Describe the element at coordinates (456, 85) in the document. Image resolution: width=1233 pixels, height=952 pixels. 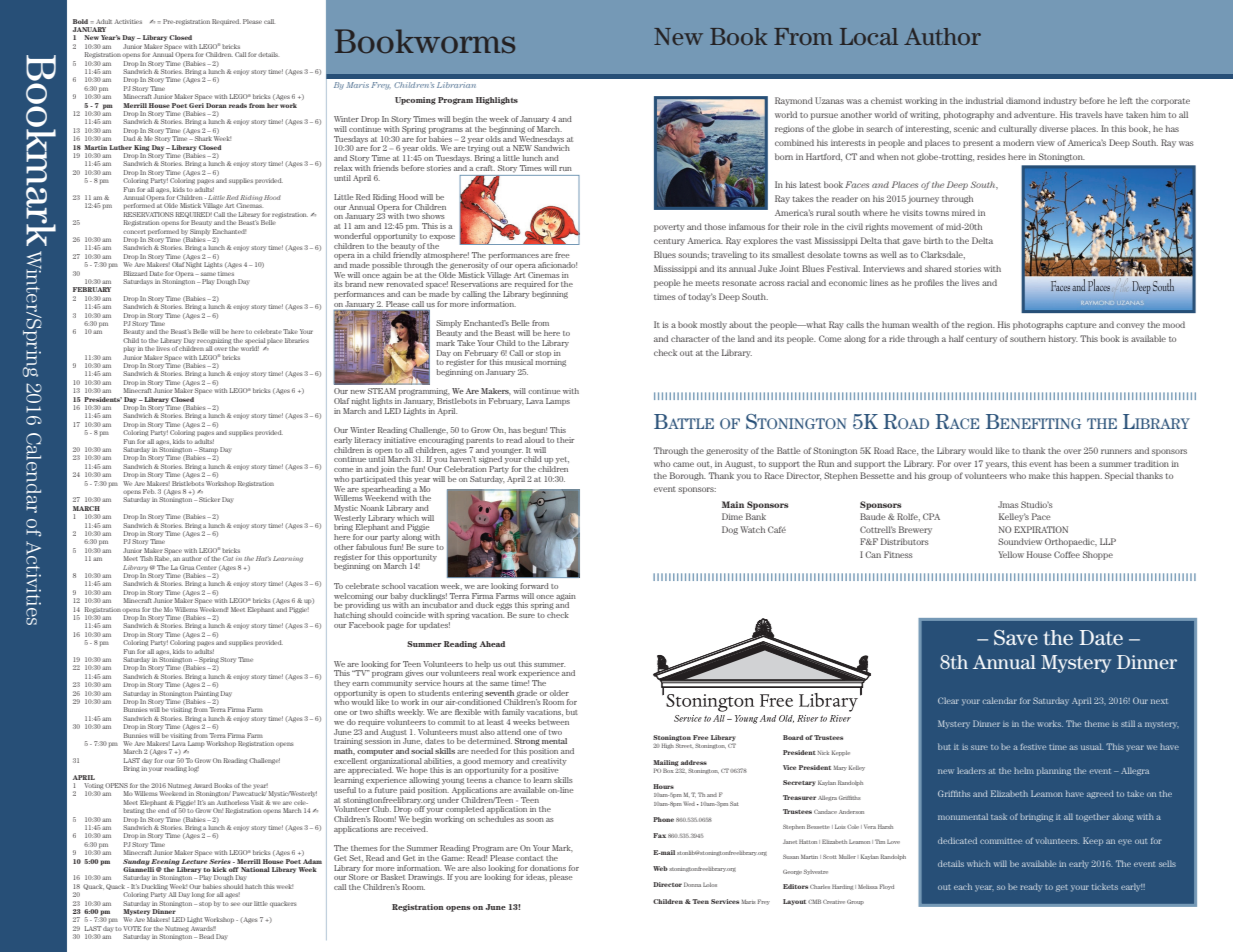
I see `Librarian` at that location.
